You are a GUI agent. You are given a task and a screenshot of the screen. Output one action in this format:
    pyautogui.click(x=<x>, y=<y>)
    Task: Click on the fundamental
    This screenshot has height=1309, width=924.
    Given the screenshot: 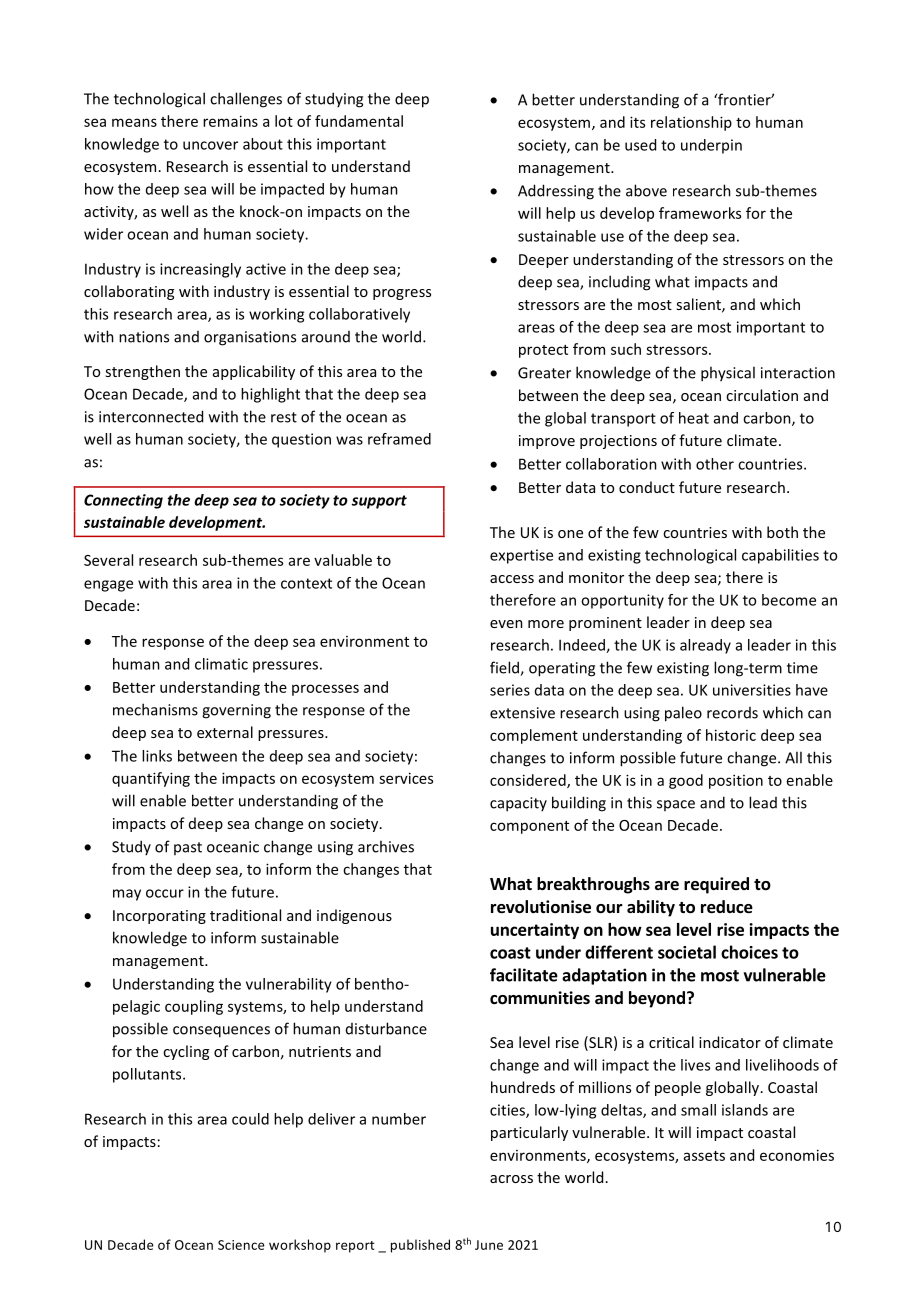 What is the action you would take?
    pyautogui.click(x=359, y=121)
